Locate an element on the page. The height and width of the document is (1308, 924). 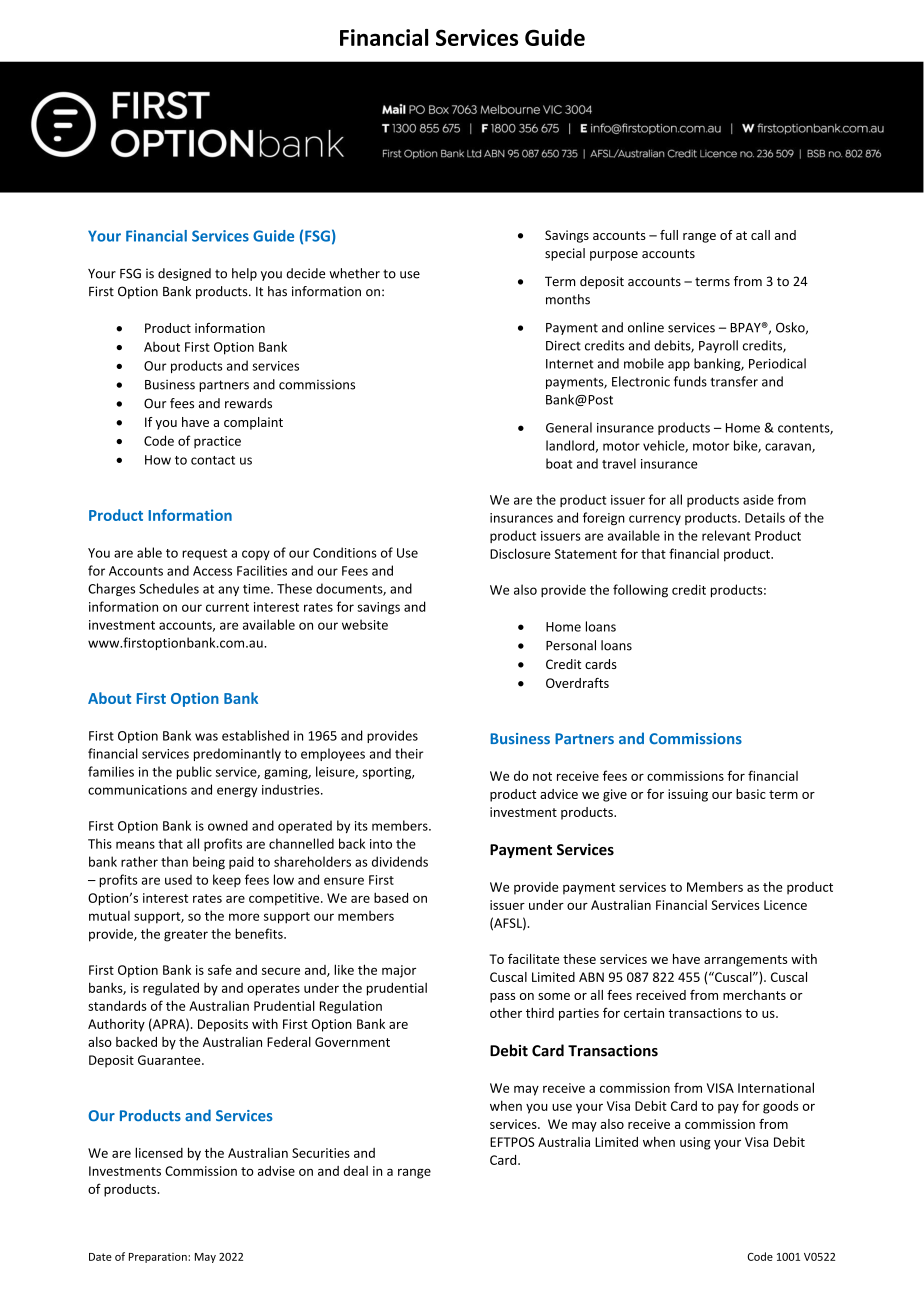
whether is located at coordinates (354, 273).
